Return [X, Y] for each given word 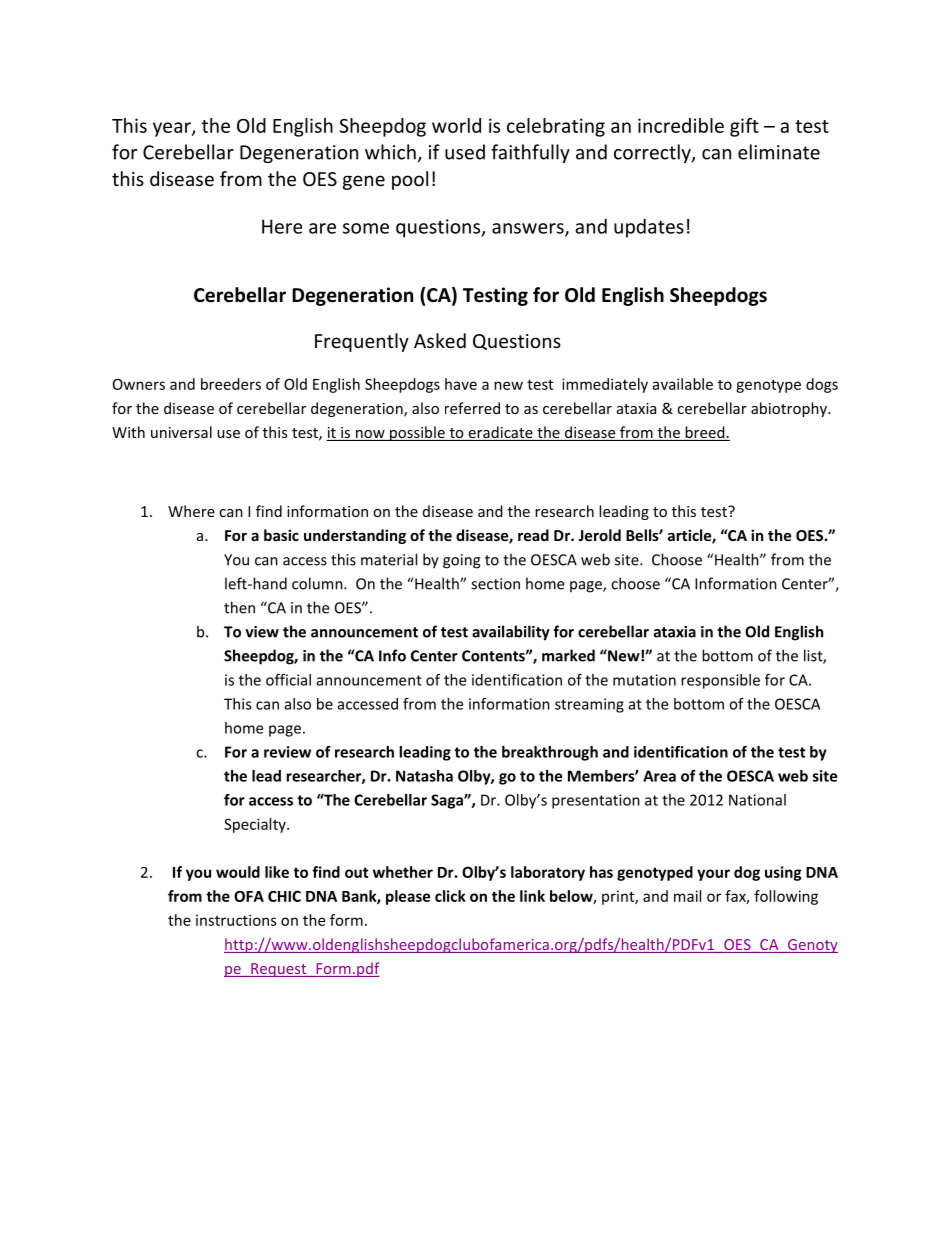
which [390, 152]
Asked [440, 340]
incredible [681, 125]
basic [281, 535]
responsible [720, 681]
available [683, 384]
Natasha [424, 776]
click [450, 896]
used [465, 152]
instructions [236, 920]
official [288, 680]
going [461, 561]
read [533, 535]
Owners [139, 384]
